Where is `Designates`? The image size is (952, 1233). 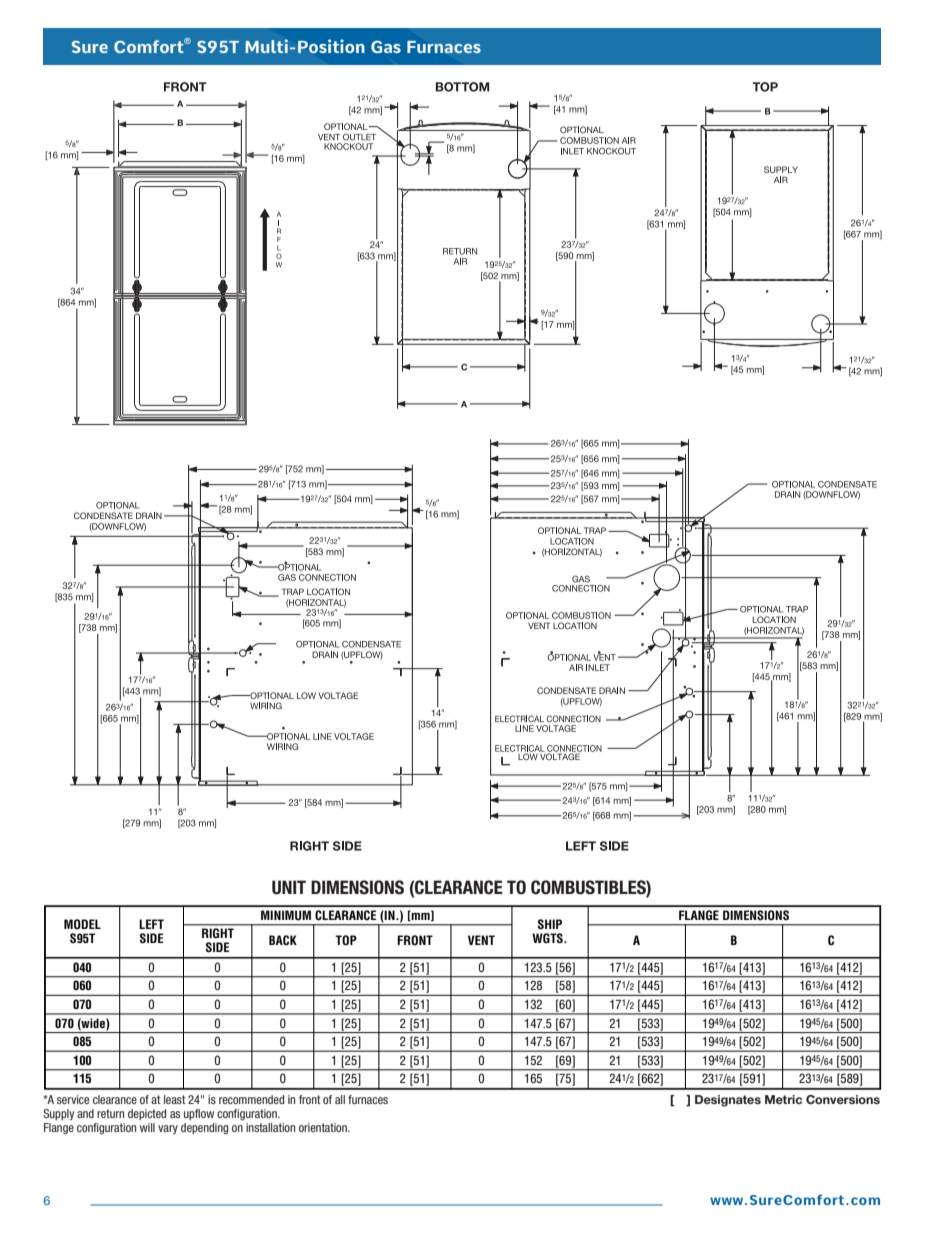
Designates is located at coordinates (728, 1101).
